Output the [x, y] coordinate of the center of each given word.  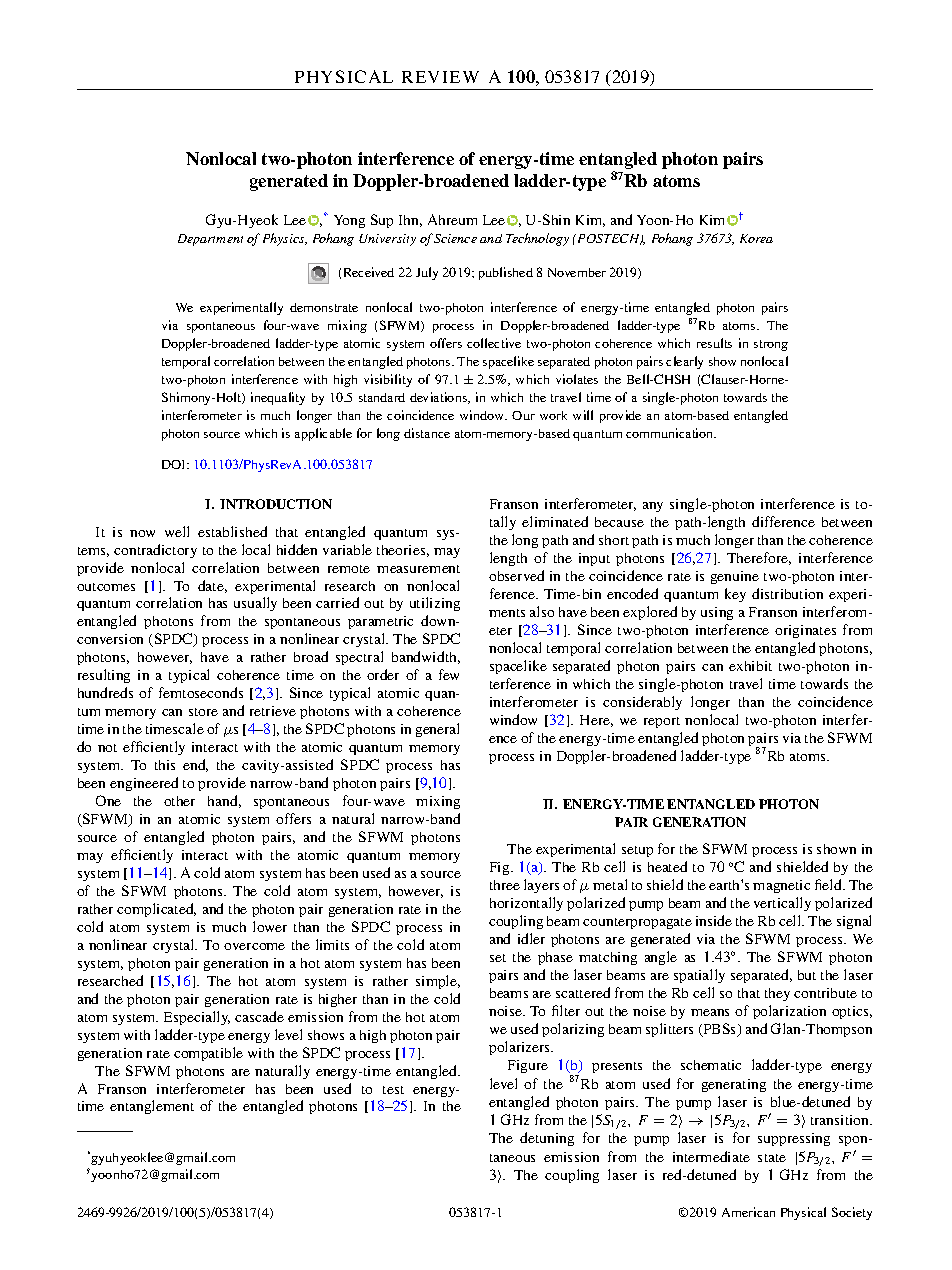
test [393, 1090]
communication [671, 433]
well [177, 531]
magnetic [781, 886]
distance [427, 433]
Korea [756, 238]
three [505, 885]
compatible [208, 1054]
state [772, 1158]
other [179, 801]
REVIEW [440, 77]
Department [210, 240]
